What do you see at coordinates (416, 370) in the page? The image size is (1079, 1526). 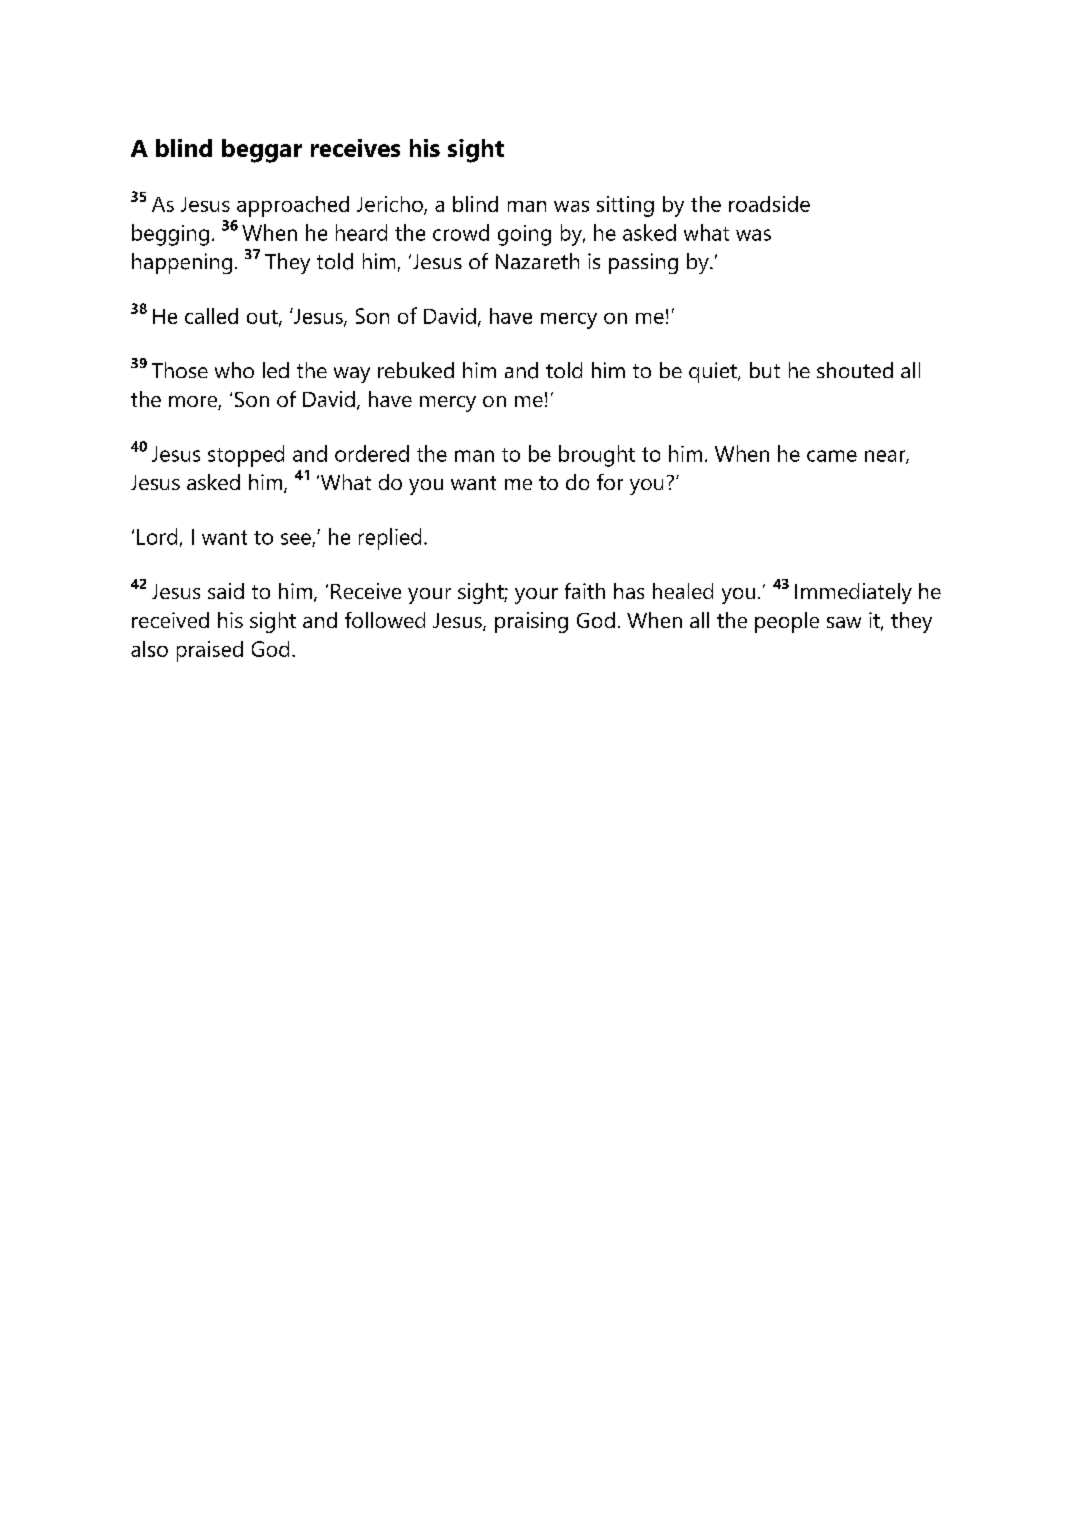 I see `rebuked` at bounding box center [416, 370].
